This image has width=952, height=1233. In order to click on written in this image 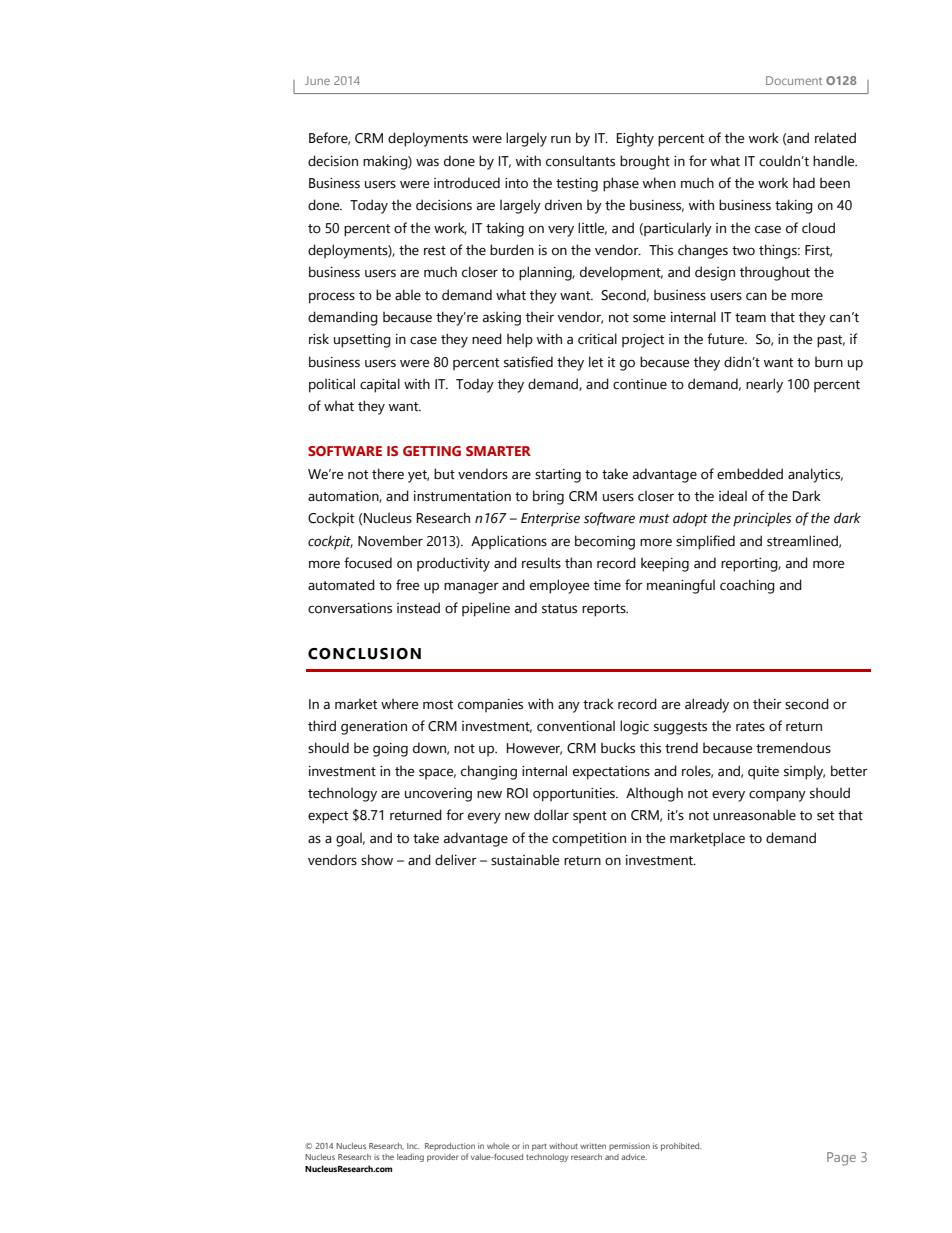, I will do `click(593, 1146)`.
